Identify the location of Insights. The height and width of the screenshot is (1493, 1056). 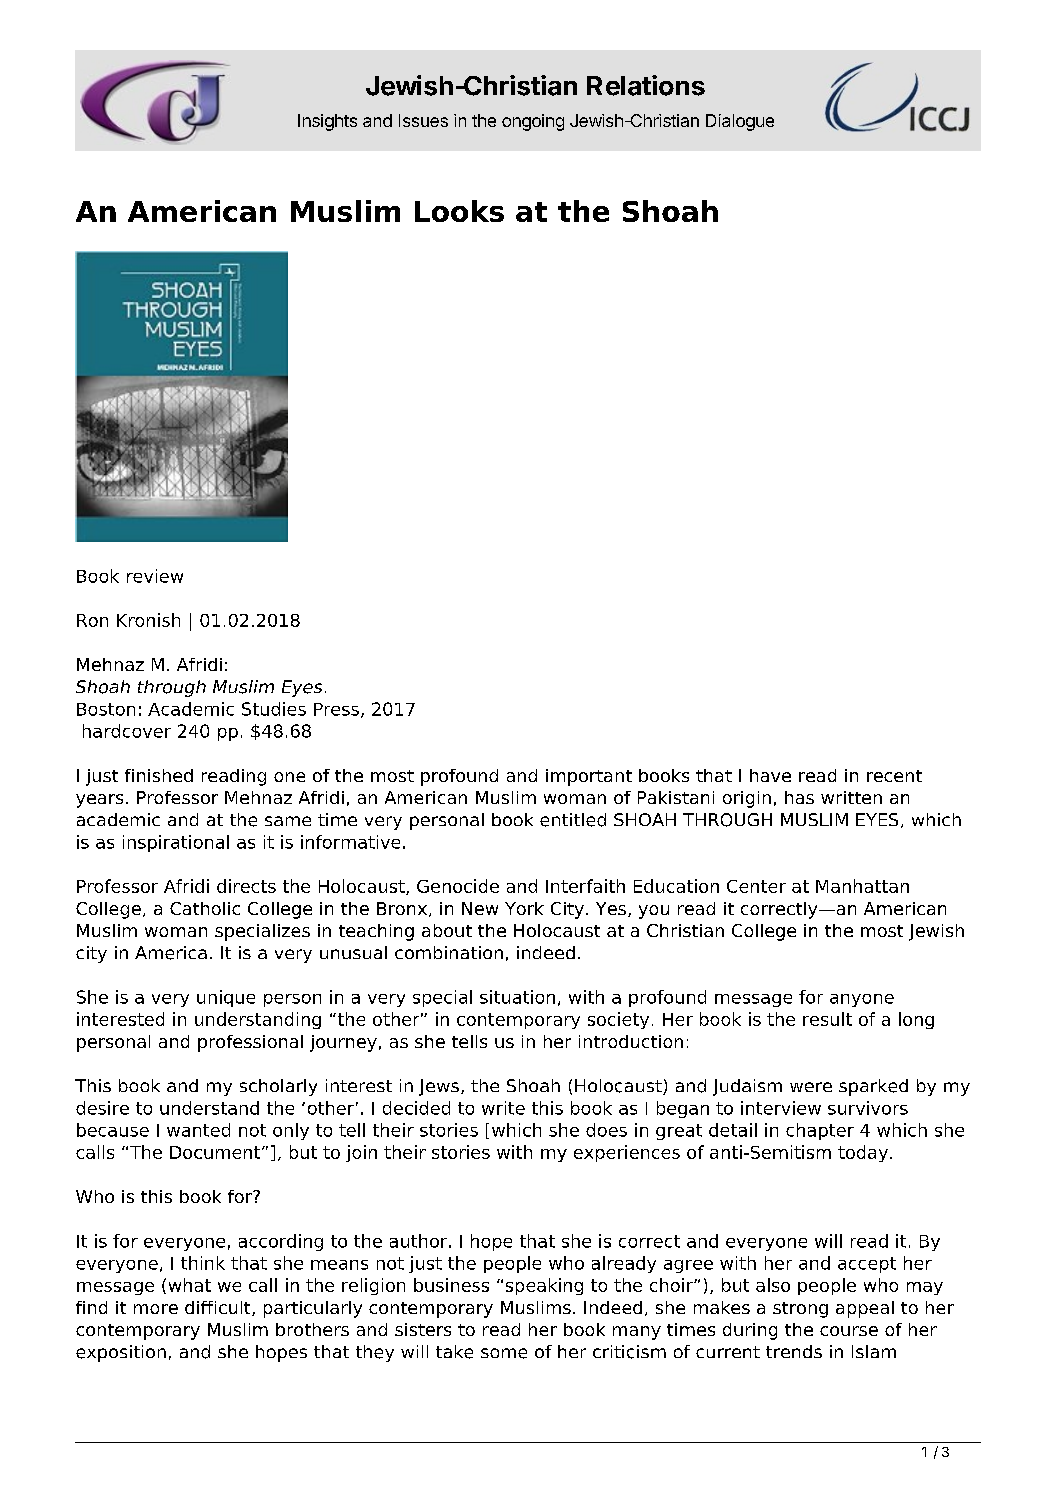
(327, 122).
